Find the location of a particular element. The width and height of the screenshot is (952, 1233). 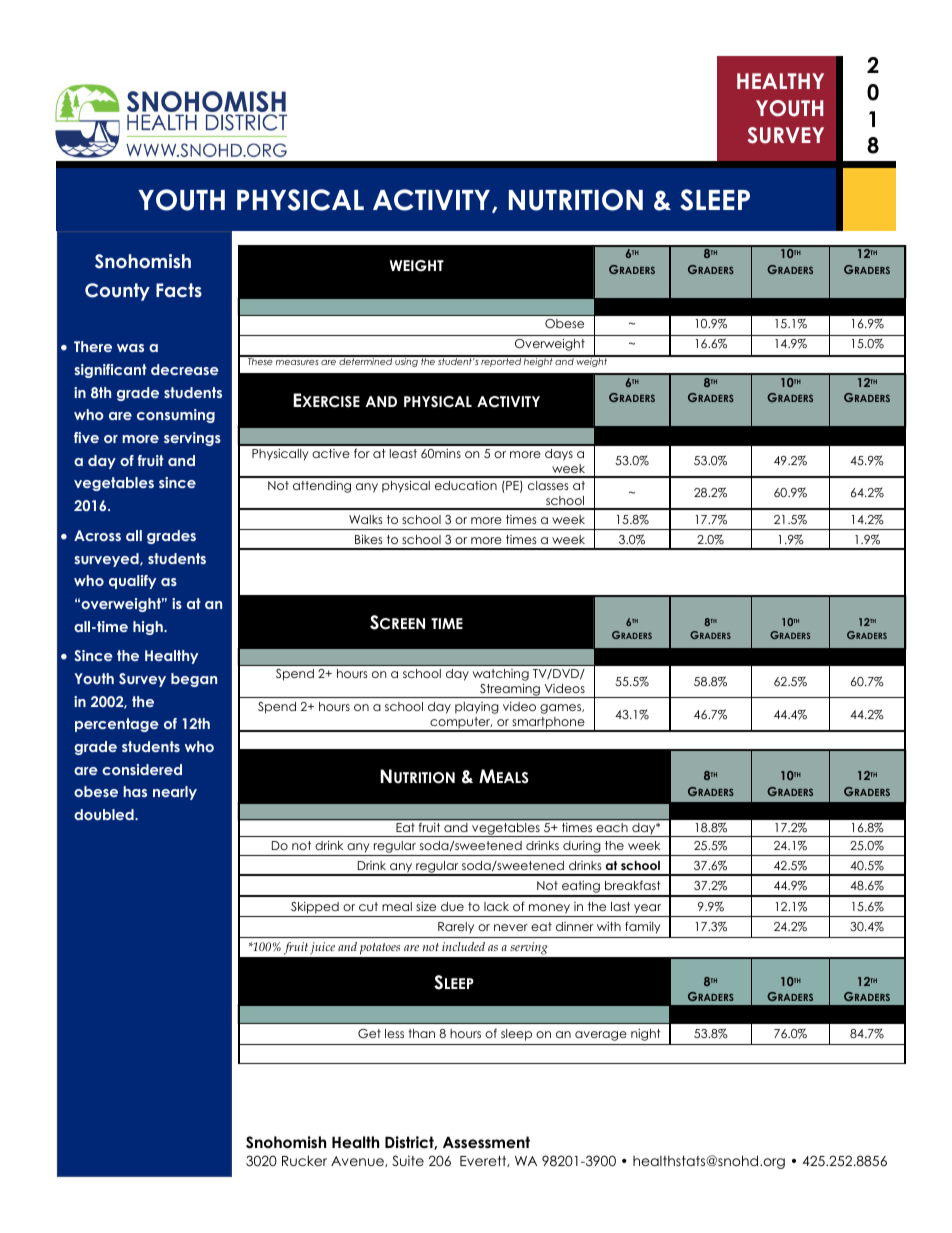

classes is located at coordinates (548, 485).
